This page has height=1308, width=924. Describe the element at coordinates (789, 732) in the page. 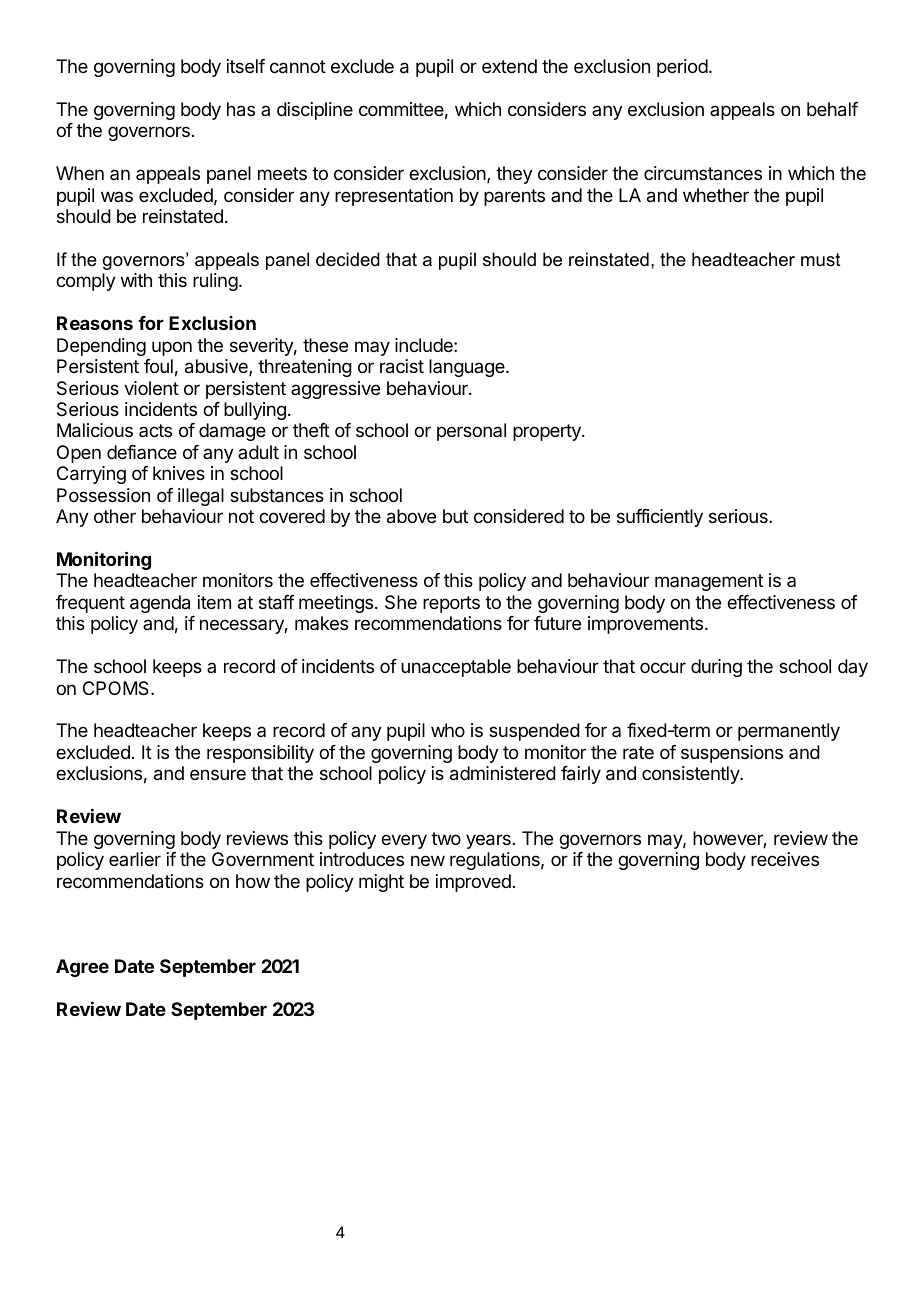

I see `permanently` at that location.
